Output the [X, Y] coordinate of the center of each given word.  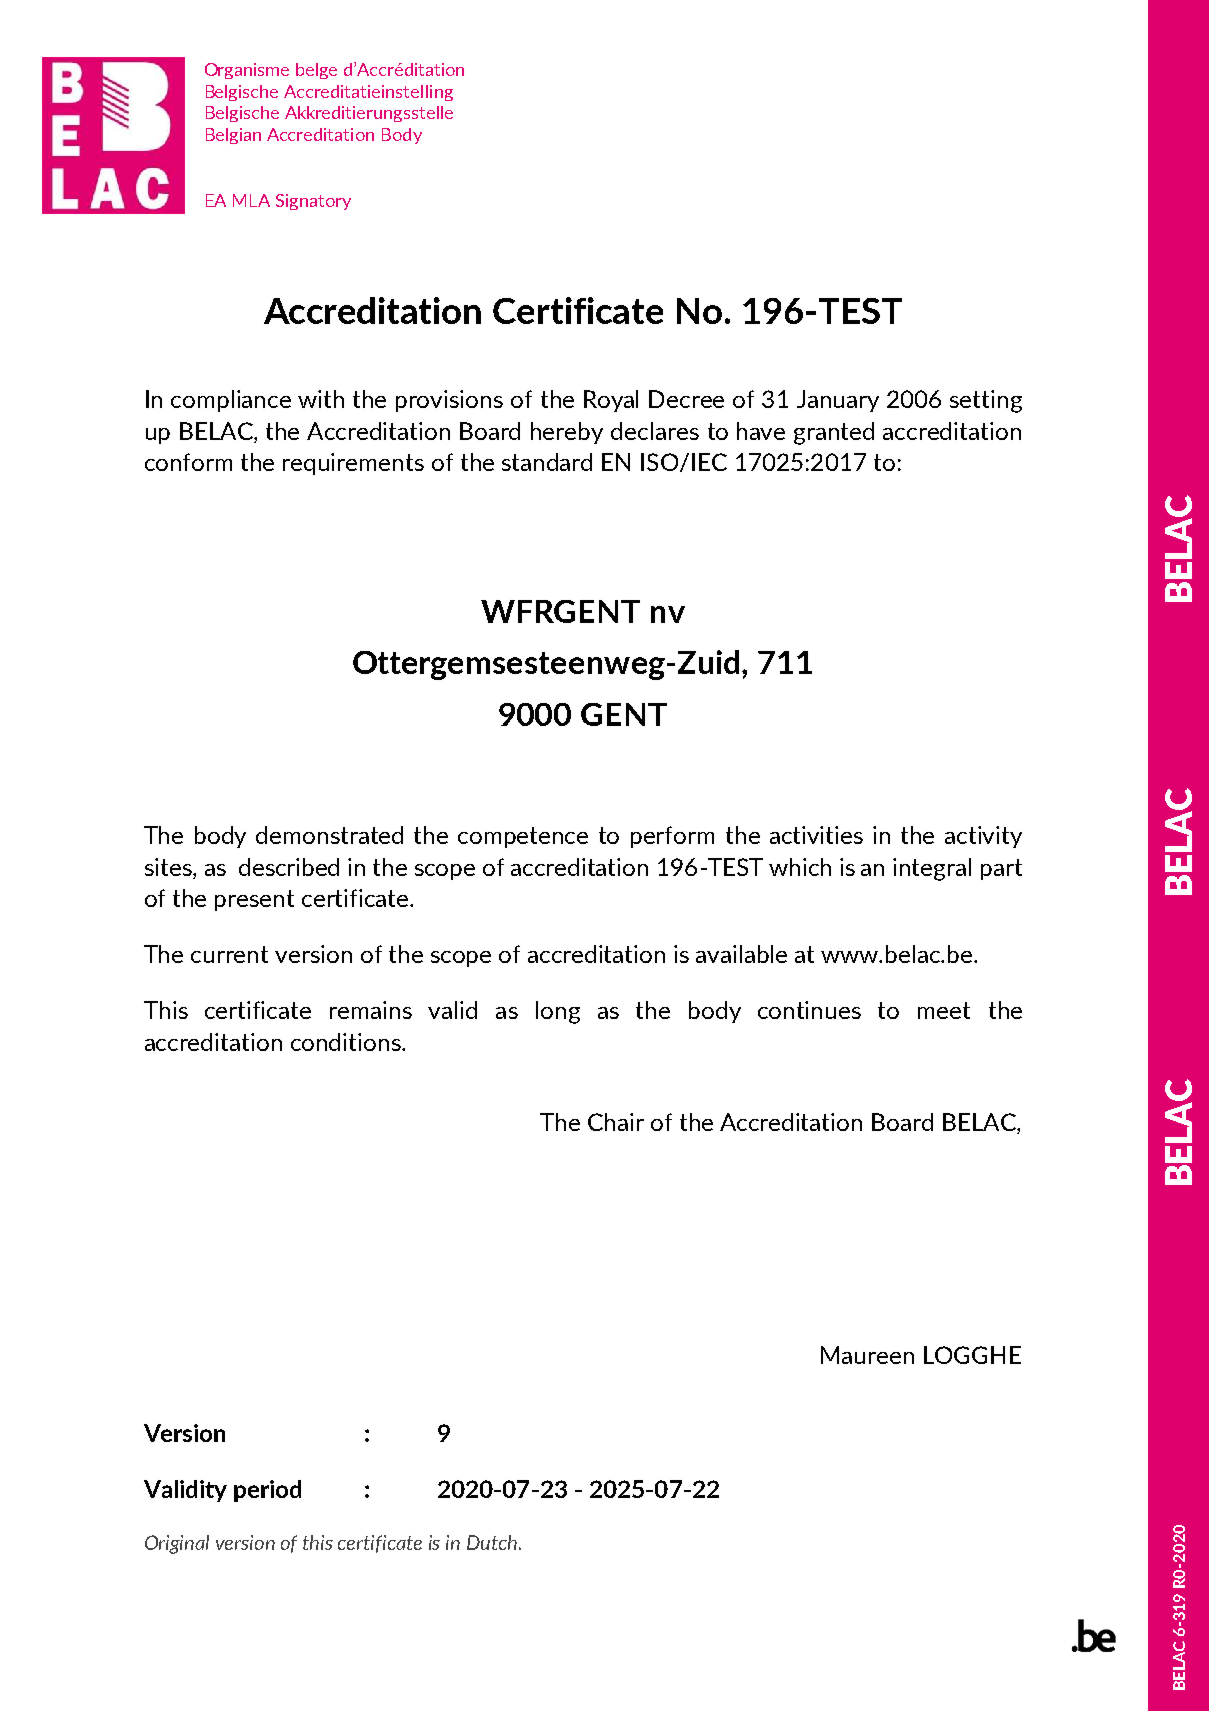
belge [316, 71]
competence [523, 837]
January [838, 401]
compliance [231, 401]
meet [944, 1010]
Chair [616, 1122]
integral [932, 869]
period [267, 1491]
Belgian [233, 136]
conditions [347, 1042]
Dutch [493, 1542]
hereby [567, 433]
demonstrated [329, 835]
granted [834, 433]
